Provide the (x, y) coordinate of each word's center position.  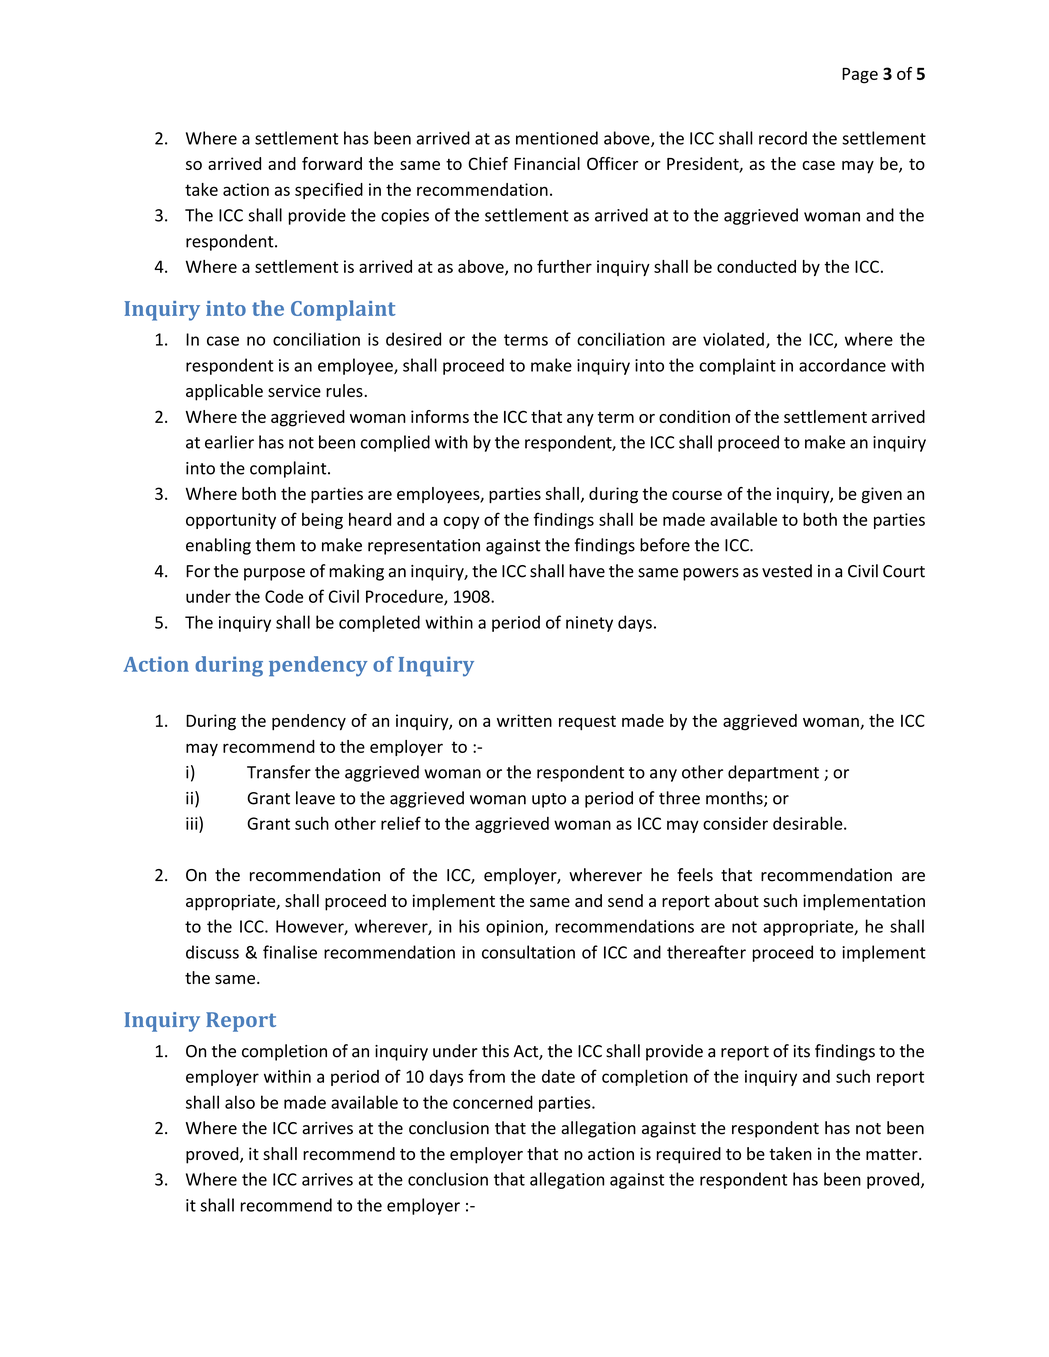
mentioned (557, 138)
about (737, 900)
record (783, 138)
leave (315, 798)
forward (332, 163)
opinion (515, 928)
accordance (842, 365)
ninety (589, 624)
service (294, 390)
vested (787, 571)
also (240, 1102)
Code (284, 596)
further (564, 266)
